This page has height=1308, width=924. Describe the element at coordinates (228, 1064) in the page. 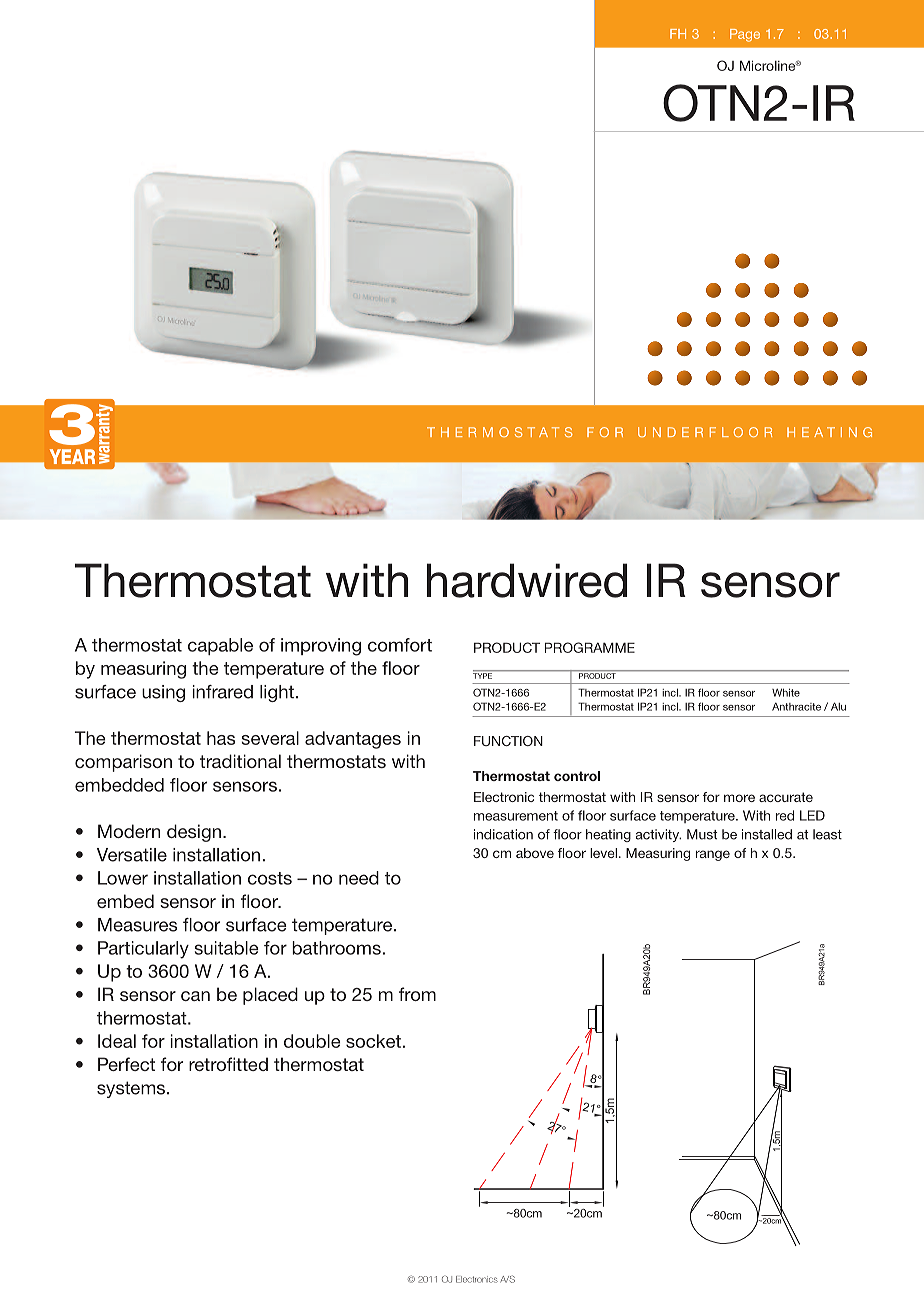

I see `retrofitted` at that location.
